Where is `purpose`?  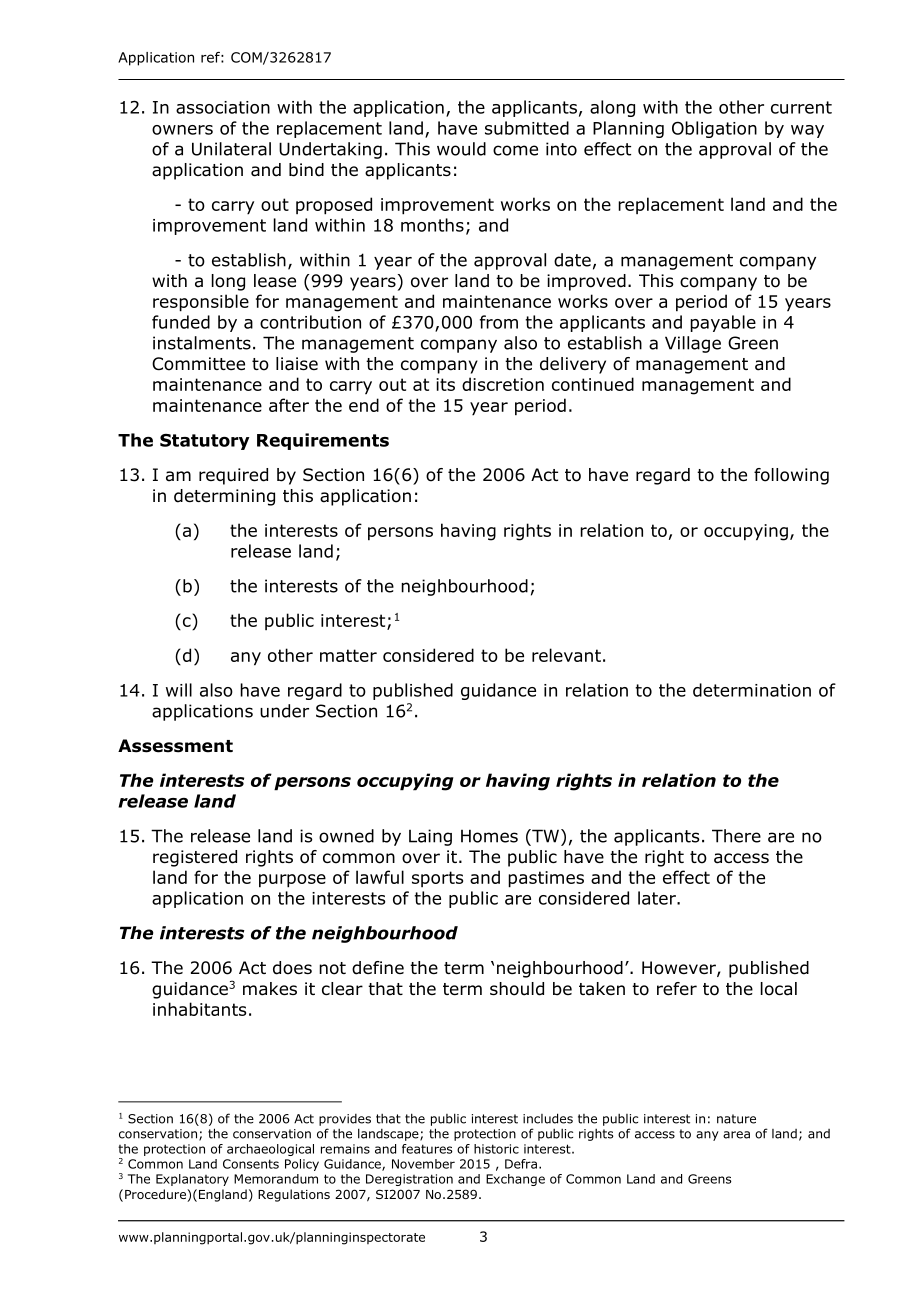 purpose is located at coordinates (292, 881).
